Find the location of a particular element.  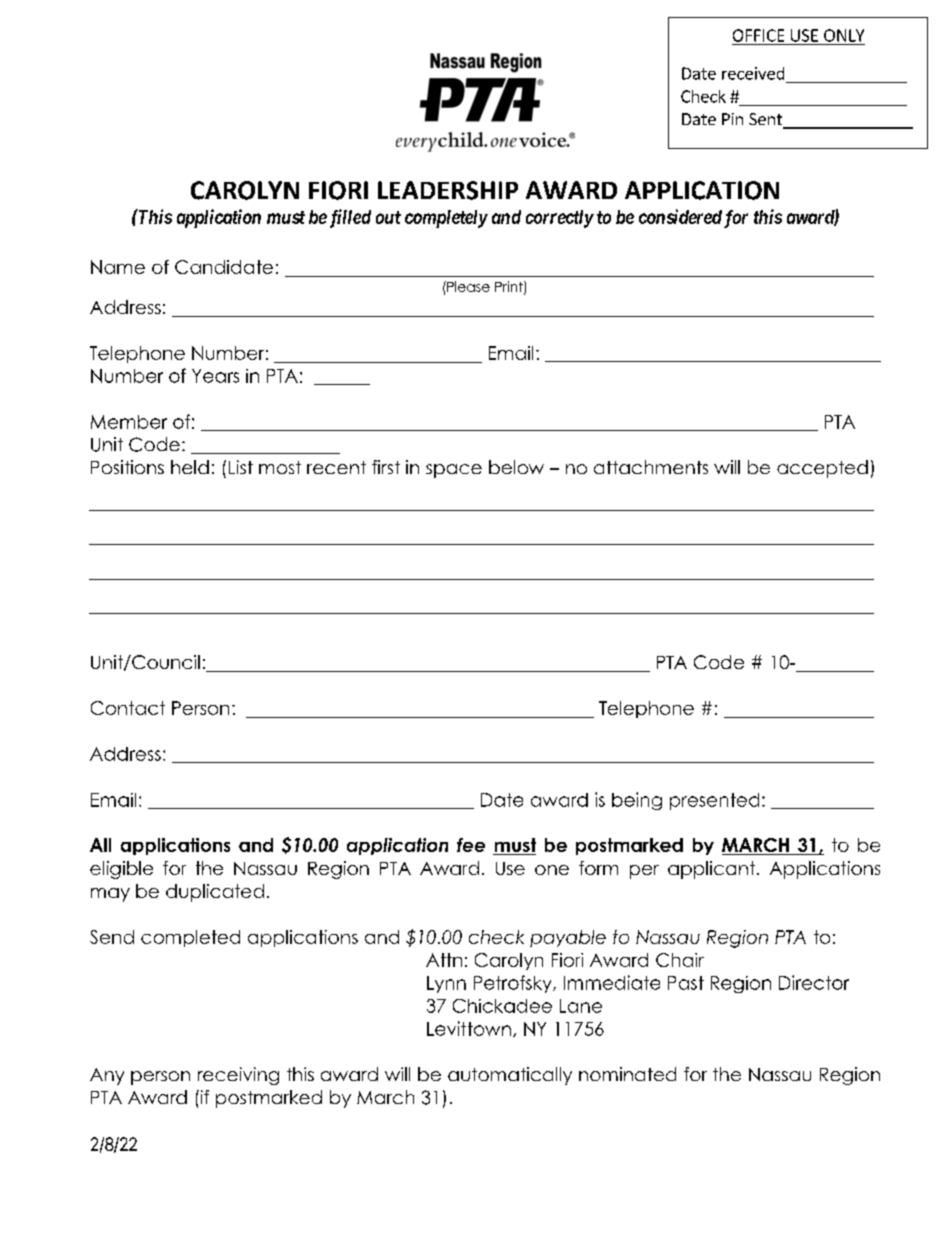

attachments is located at coordinates (651, 467).
